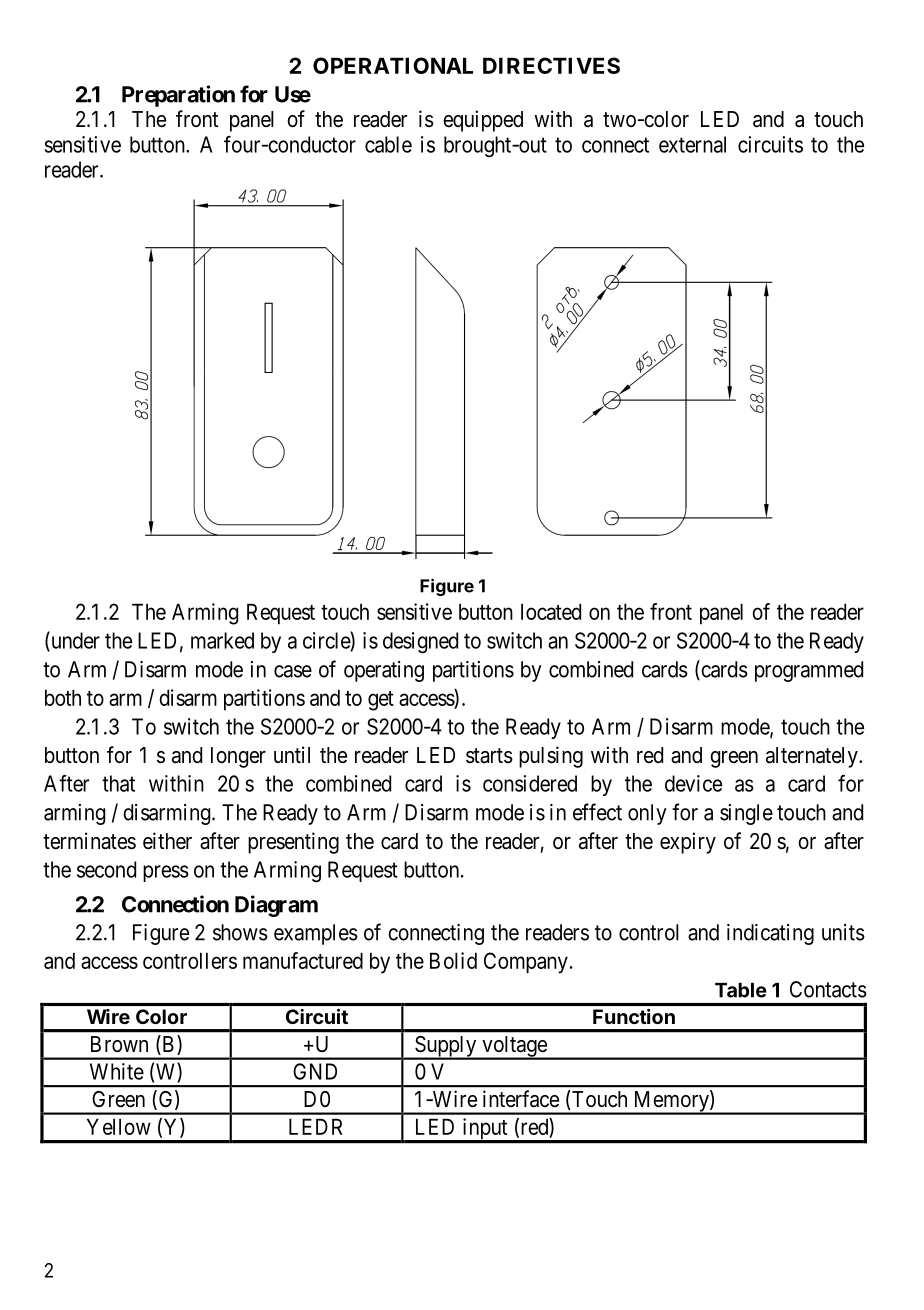 This screenshot has height=1310, width=924. Describe the element at coordinates (222, 640) in the screenshot. I see `marked` at that location.
